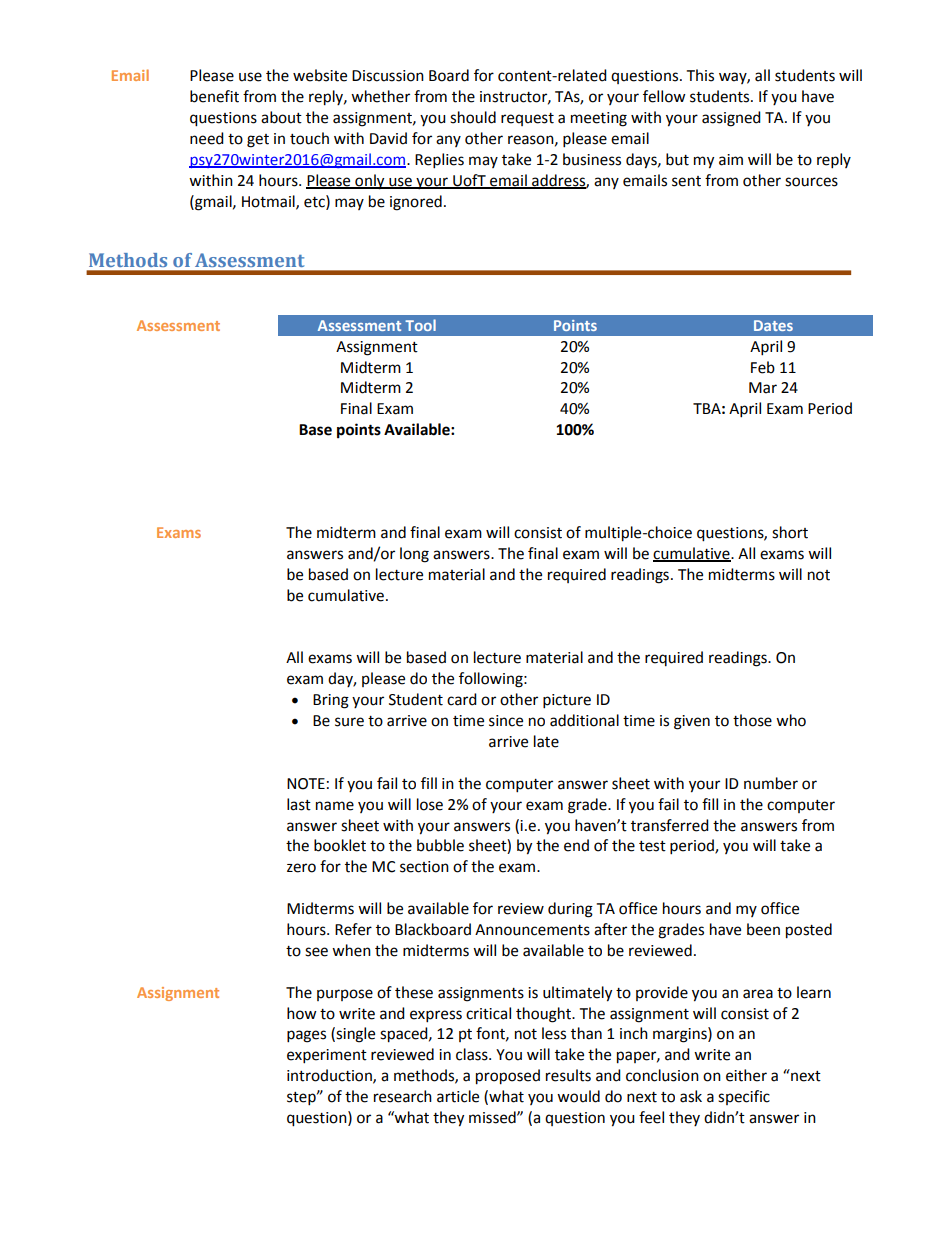  Describe the element at coordinates (414, 555) in the screenshot. I see `long` at that location.
